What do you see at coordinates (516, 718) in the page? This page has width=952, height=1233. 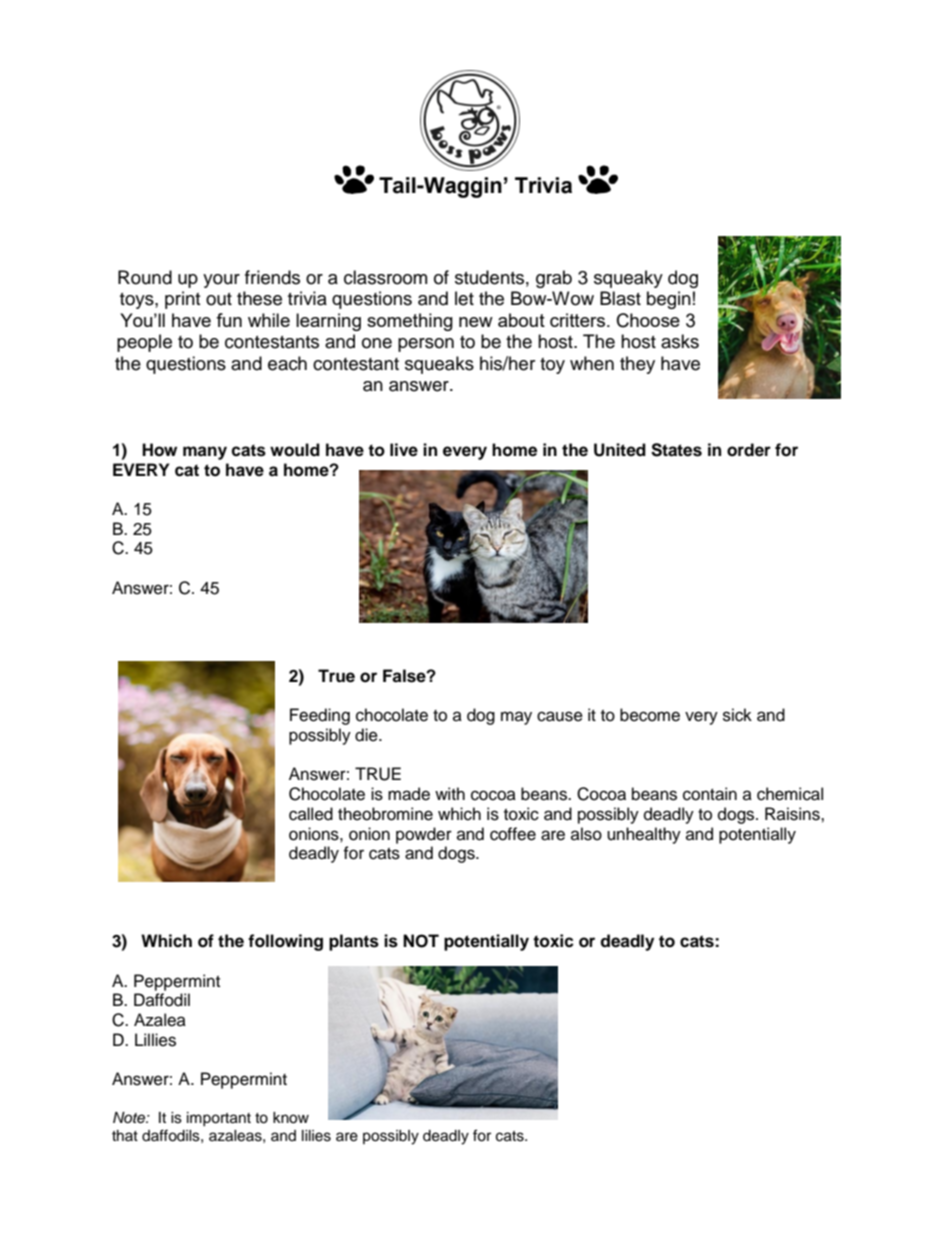 I see `may` at bounding box center [516, 718].
